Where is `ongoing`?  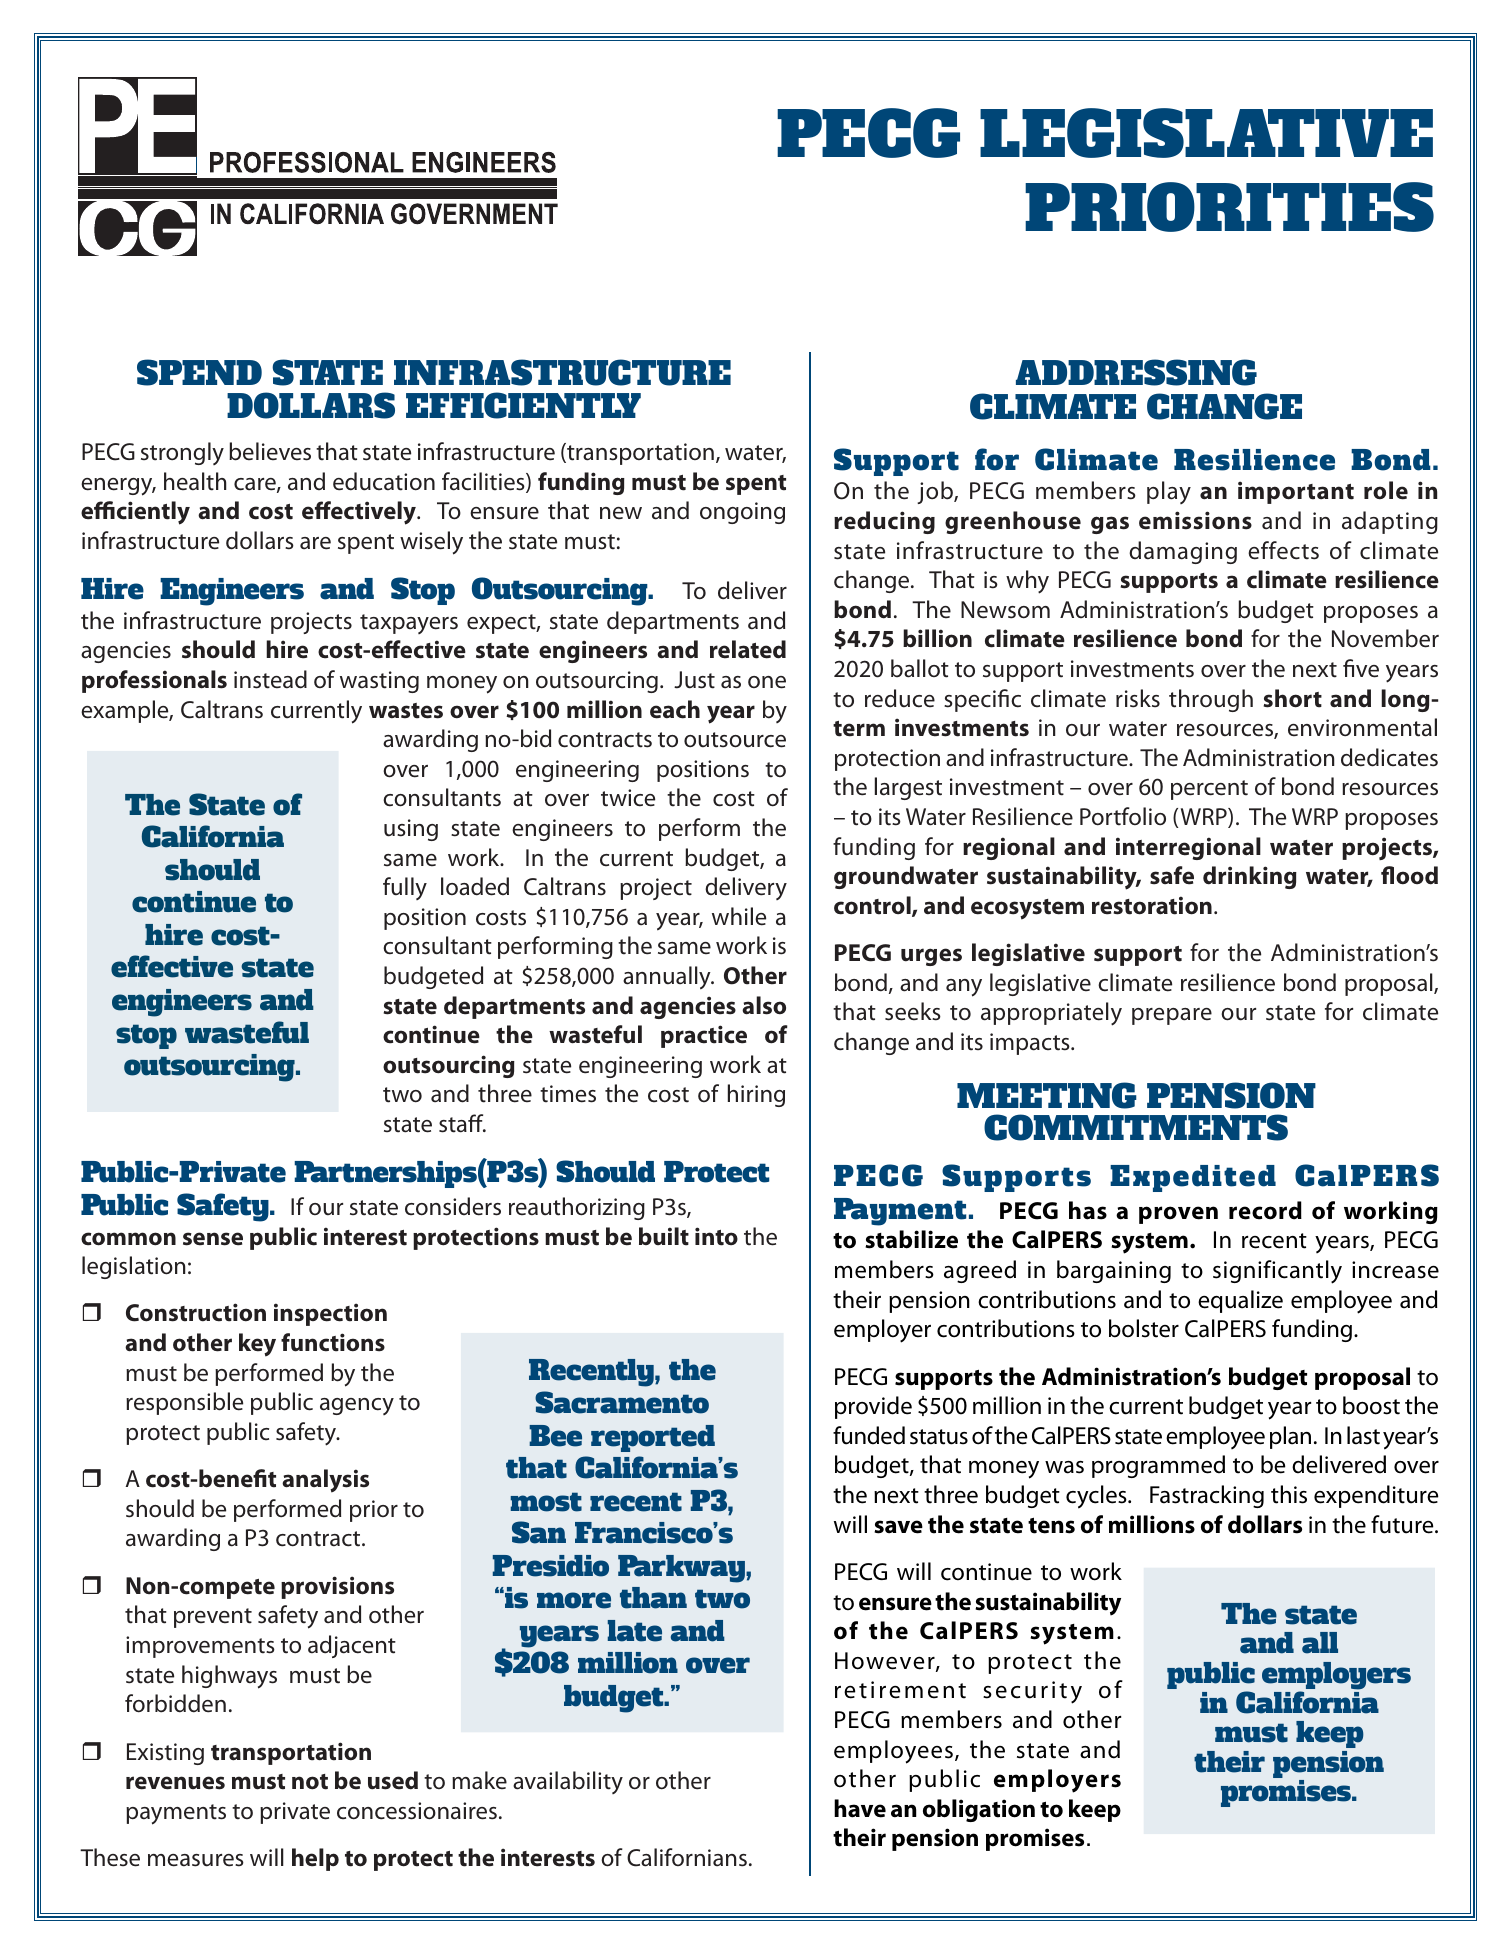
ongoing is located at coordinates (742, 513).
